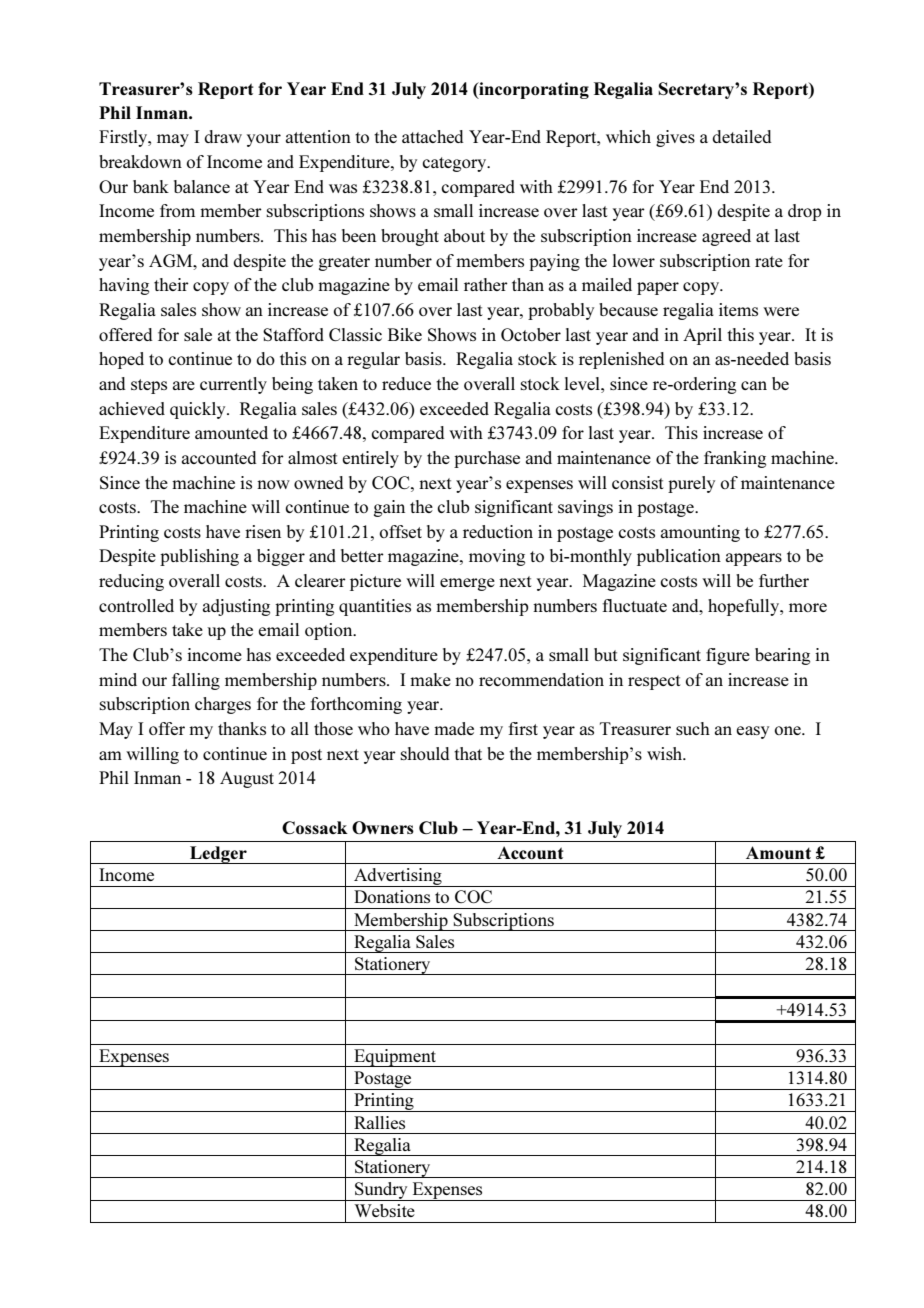 This screenshot has height=1308, width=924. What do you see at coordinates (218, 855) in the screenshot?
I see `Ledger` at bounding box center [218, 855].
